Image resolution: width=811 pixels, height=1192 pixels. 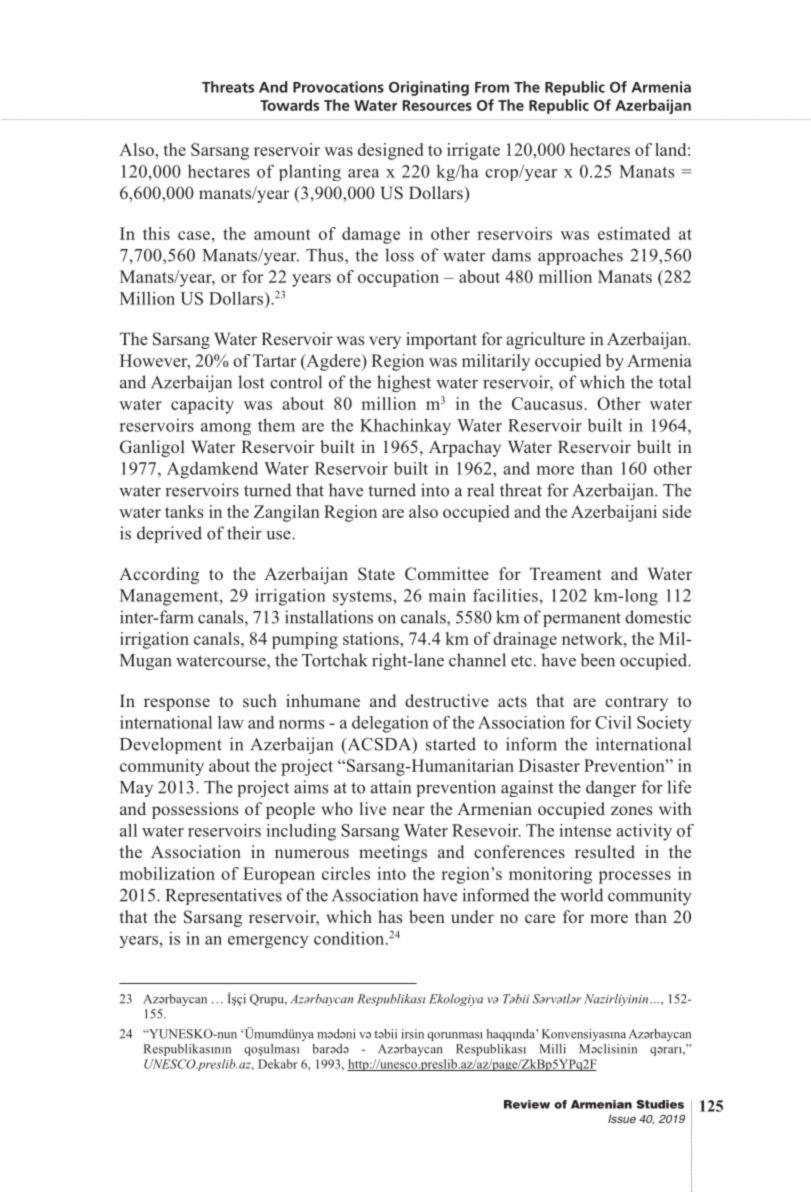 What do you see at coordinates (289, 105) in the image?
I see `Towards` at bounding box center [289, 105].
